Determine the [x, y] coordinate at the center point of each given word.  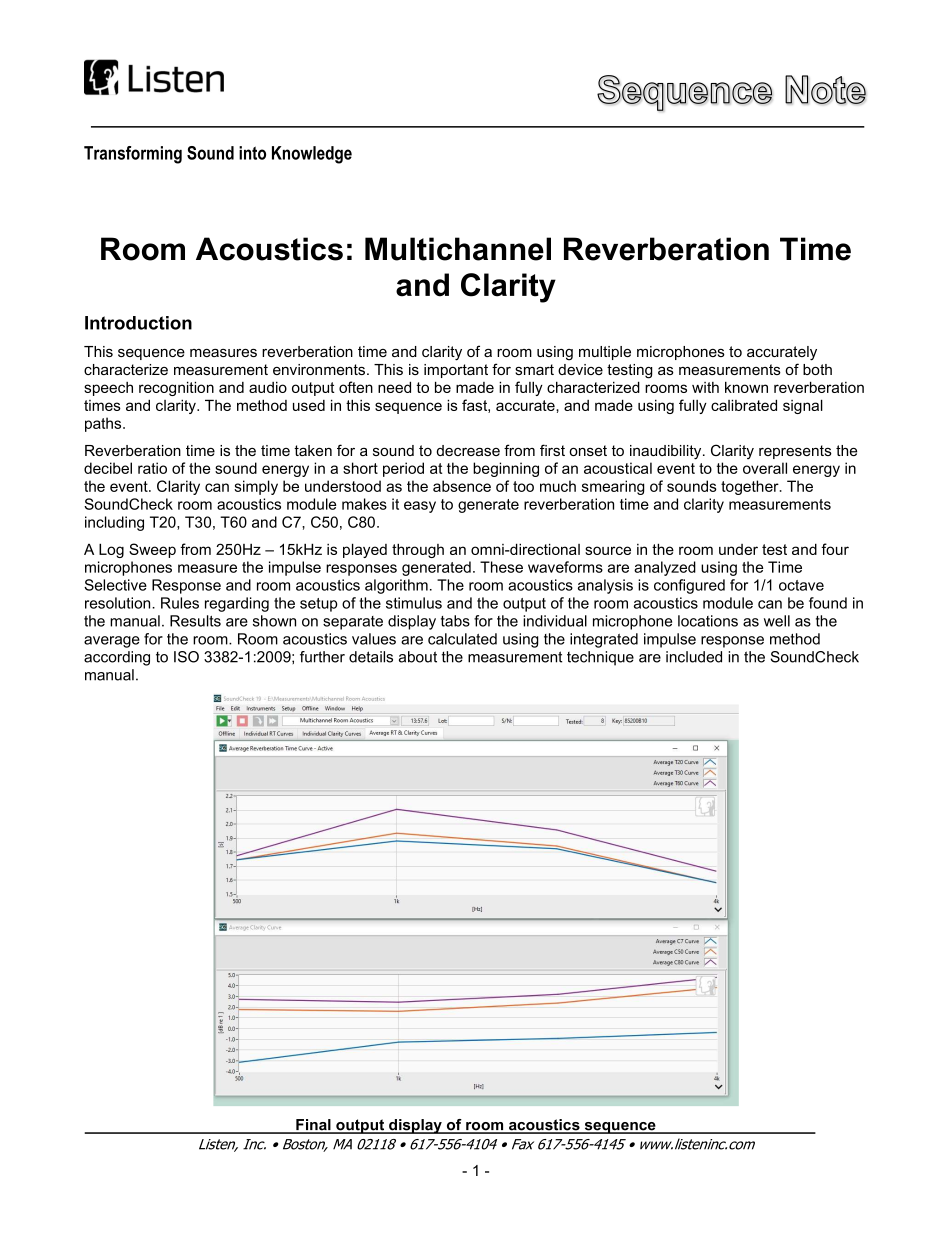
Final [313, 1126]
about [418, 657]
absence [462, 486]
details [371, 657]
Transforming [133, 155]
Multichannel [458, 249]
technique [600, 658]
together [751, 487]
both [817, 369]
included [694, 657]
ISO [186, 657]
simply [256, 487]
